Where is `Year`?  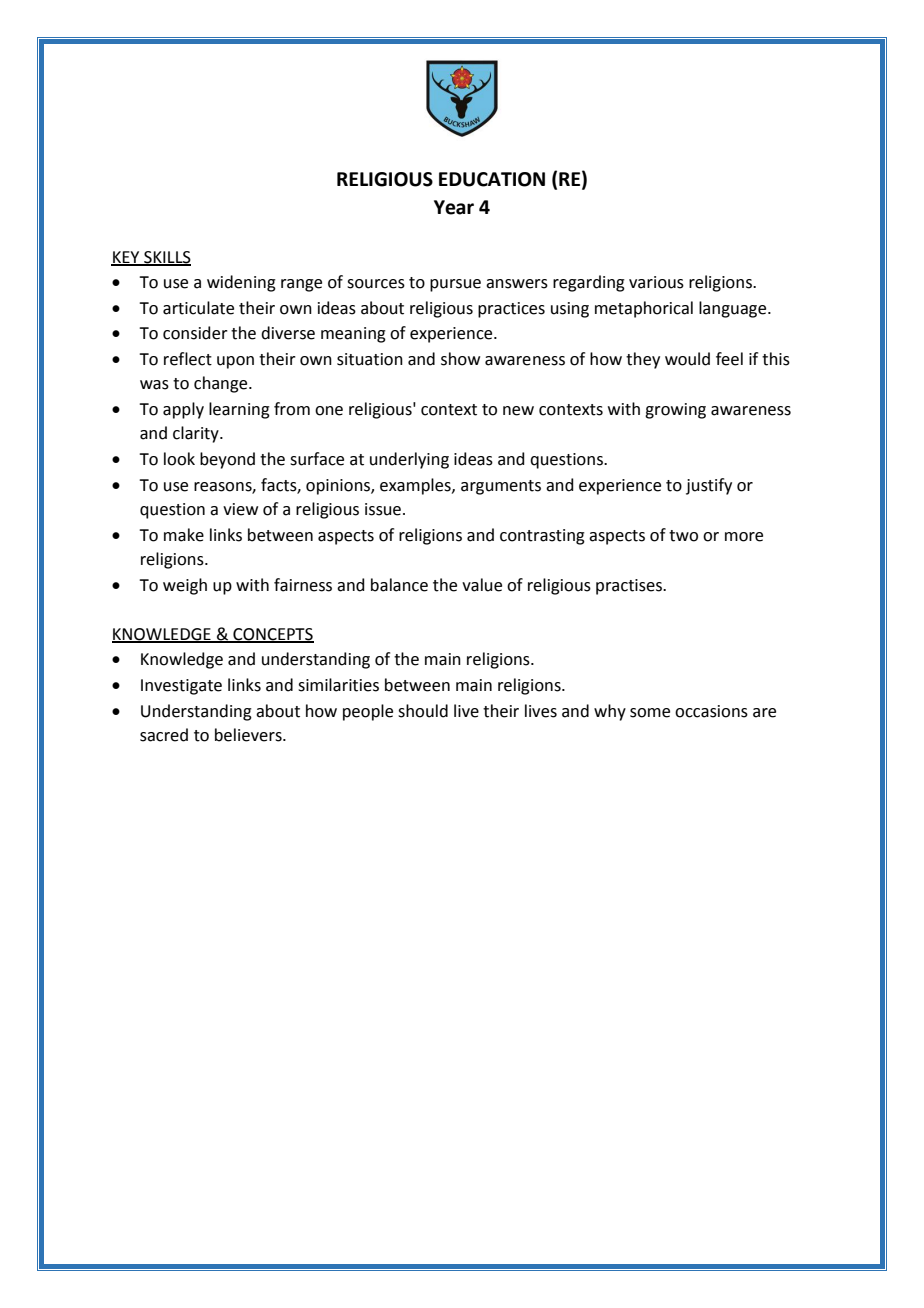 Year is located at coordinates (454, 207).
